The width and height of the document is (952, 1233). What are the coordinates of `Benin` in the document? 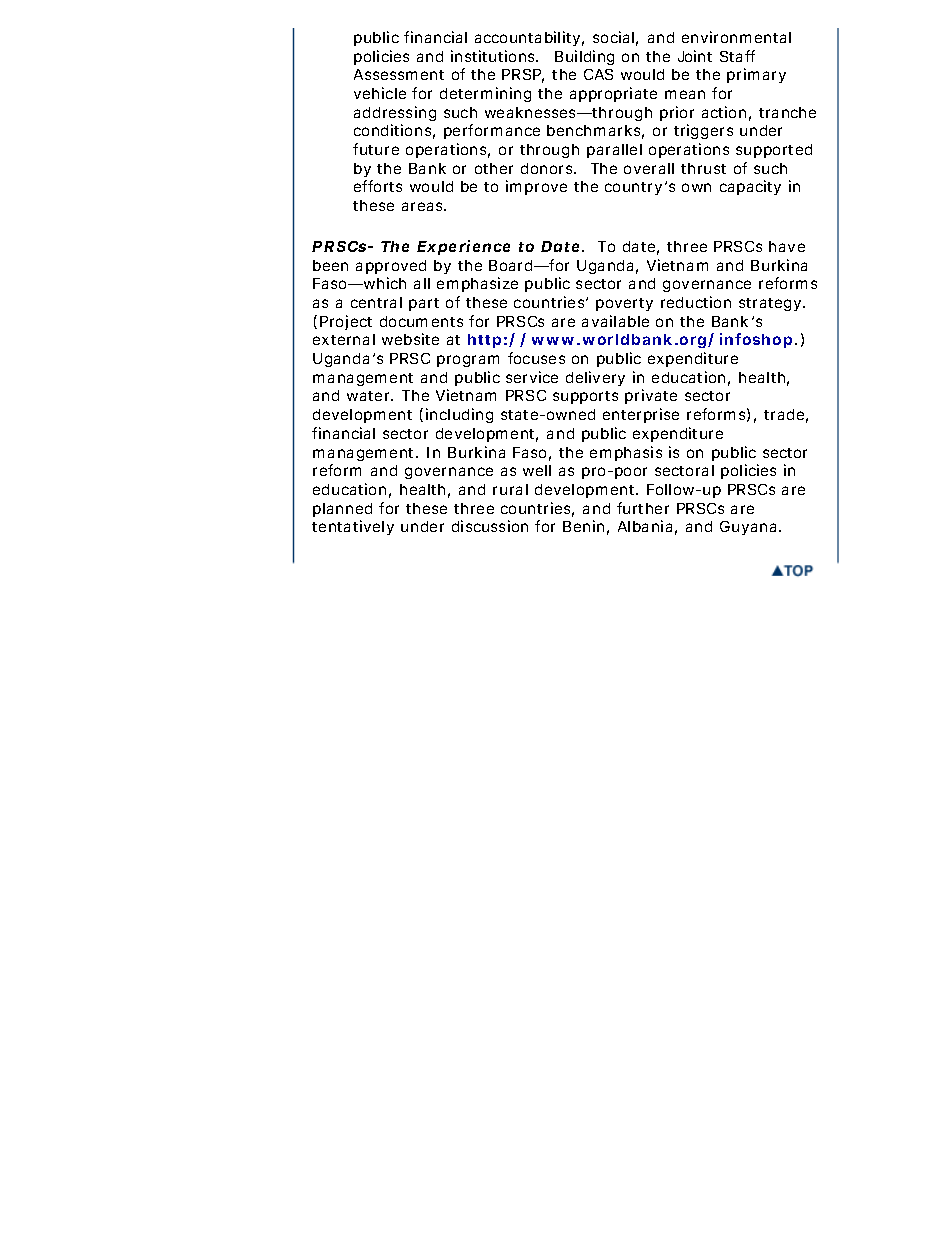 It's located at (586, 527).
